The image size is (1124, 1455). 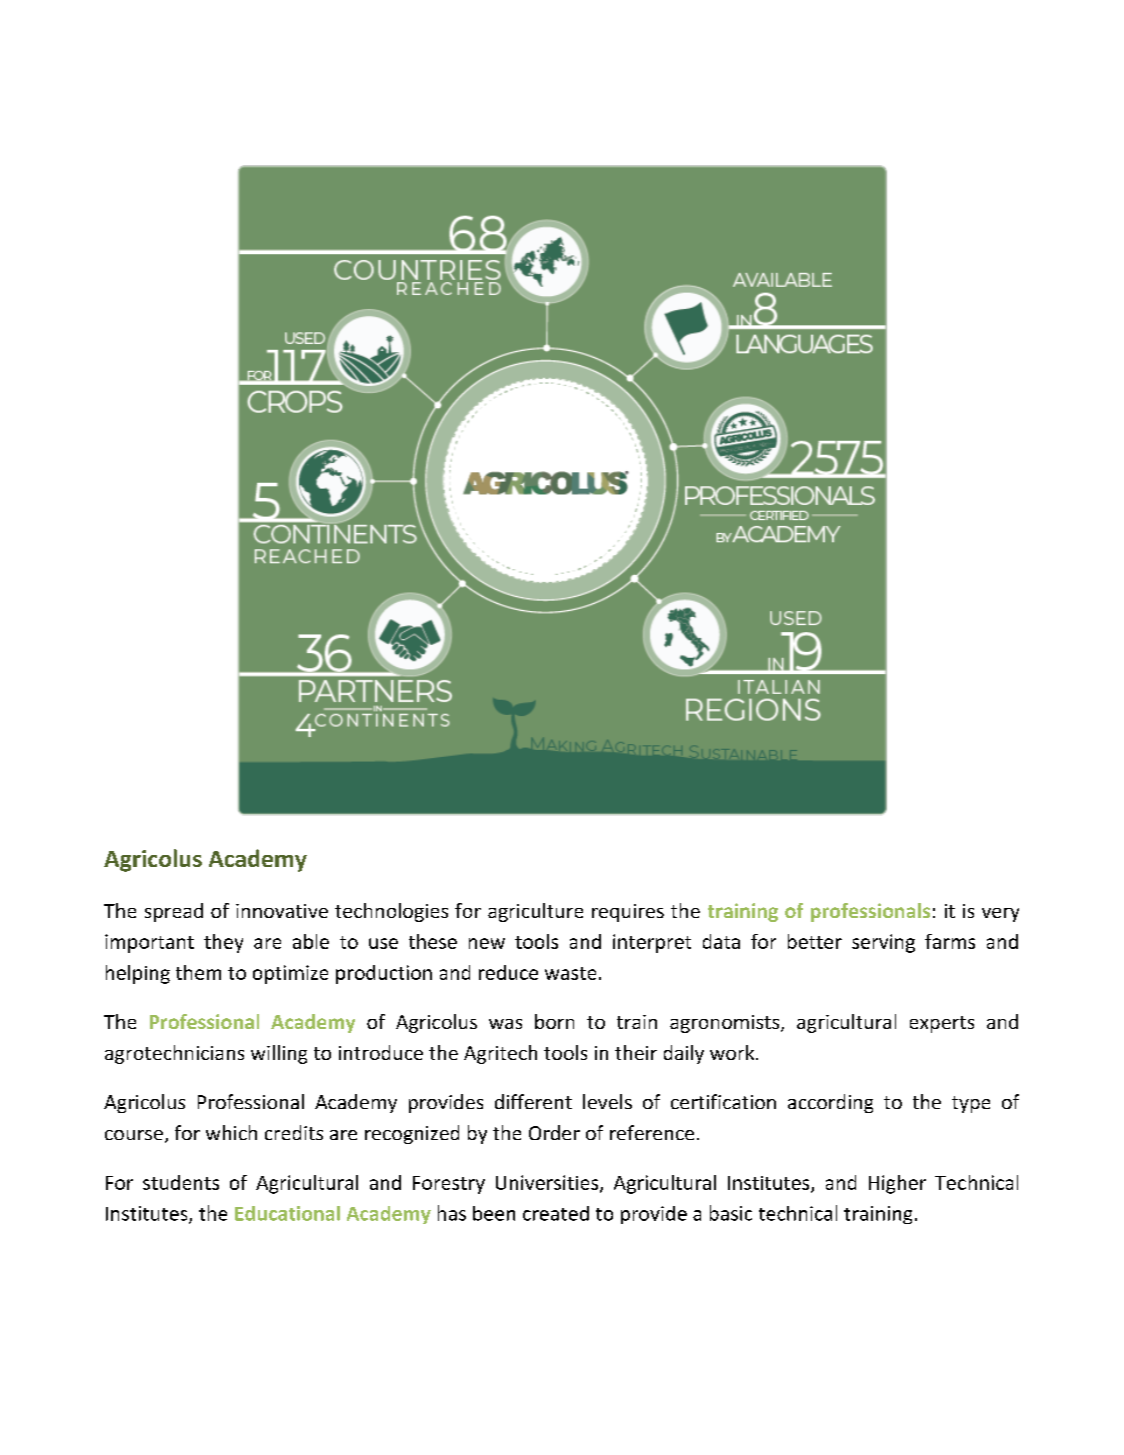 What do you see at coordinates (897, 1184) in the screenshot?
I see `Higher` at bounding box center [897, 1184].
